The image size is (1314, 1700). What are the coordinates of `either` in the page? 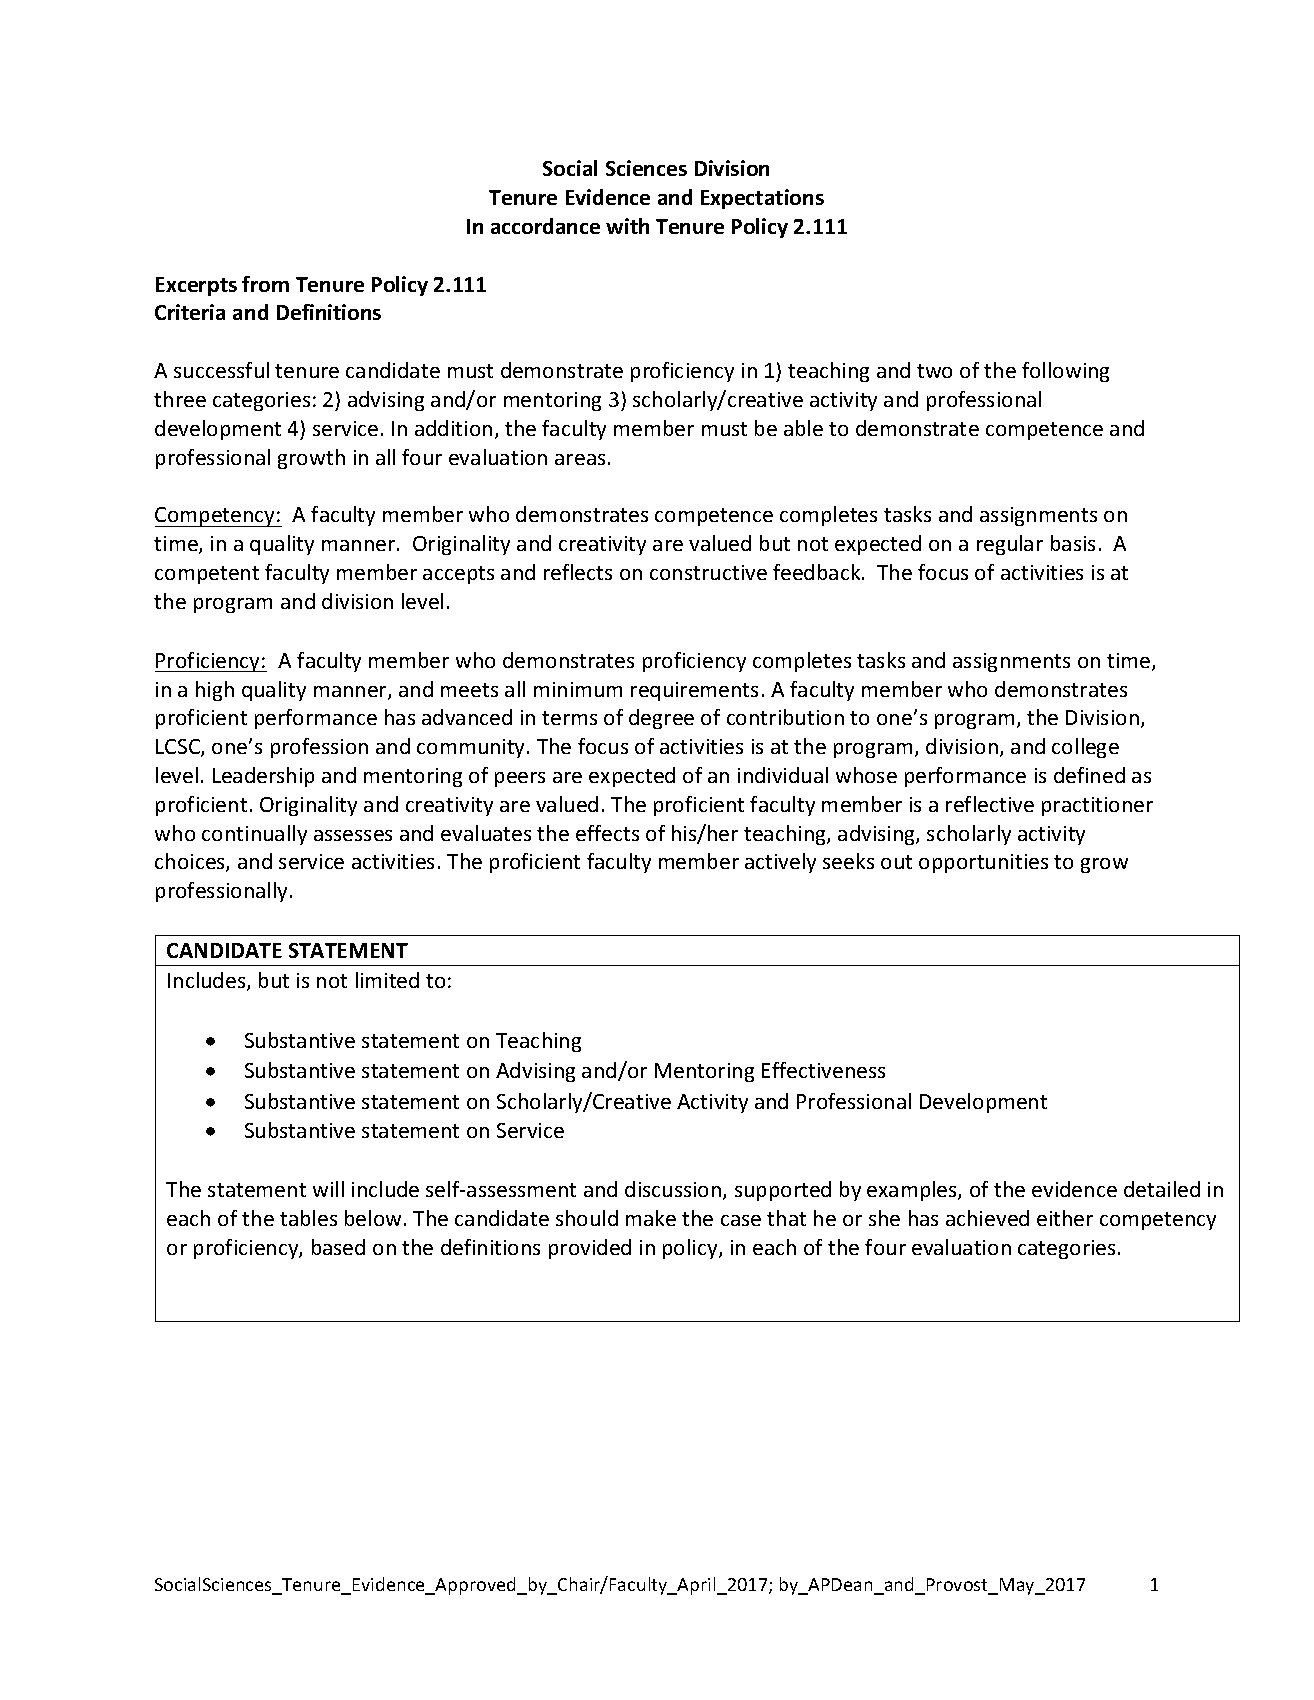 It's located at (1065, 1218).
